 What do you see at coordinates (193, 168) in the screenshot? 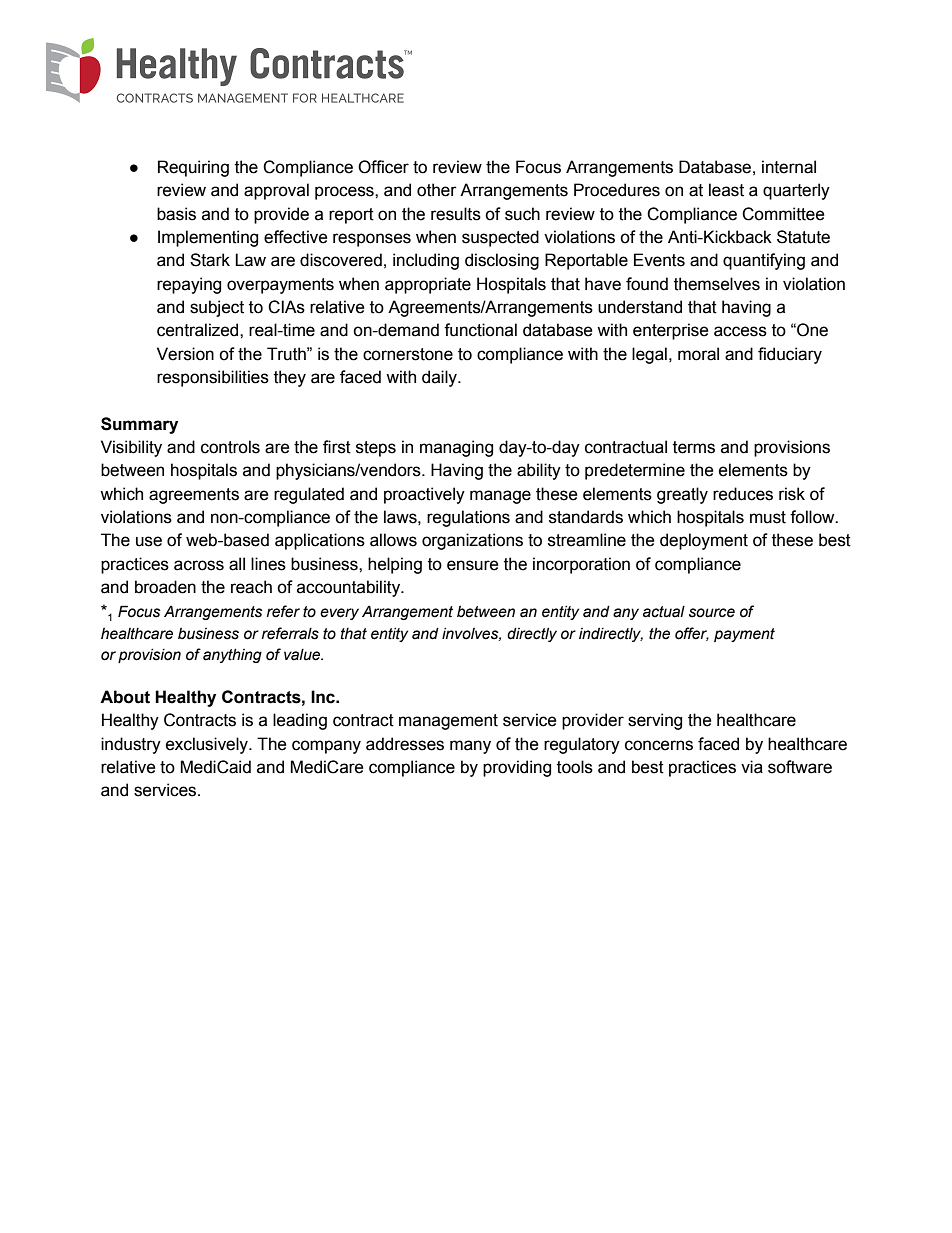
I see `Requiring` at bounding box center [193, 168].
